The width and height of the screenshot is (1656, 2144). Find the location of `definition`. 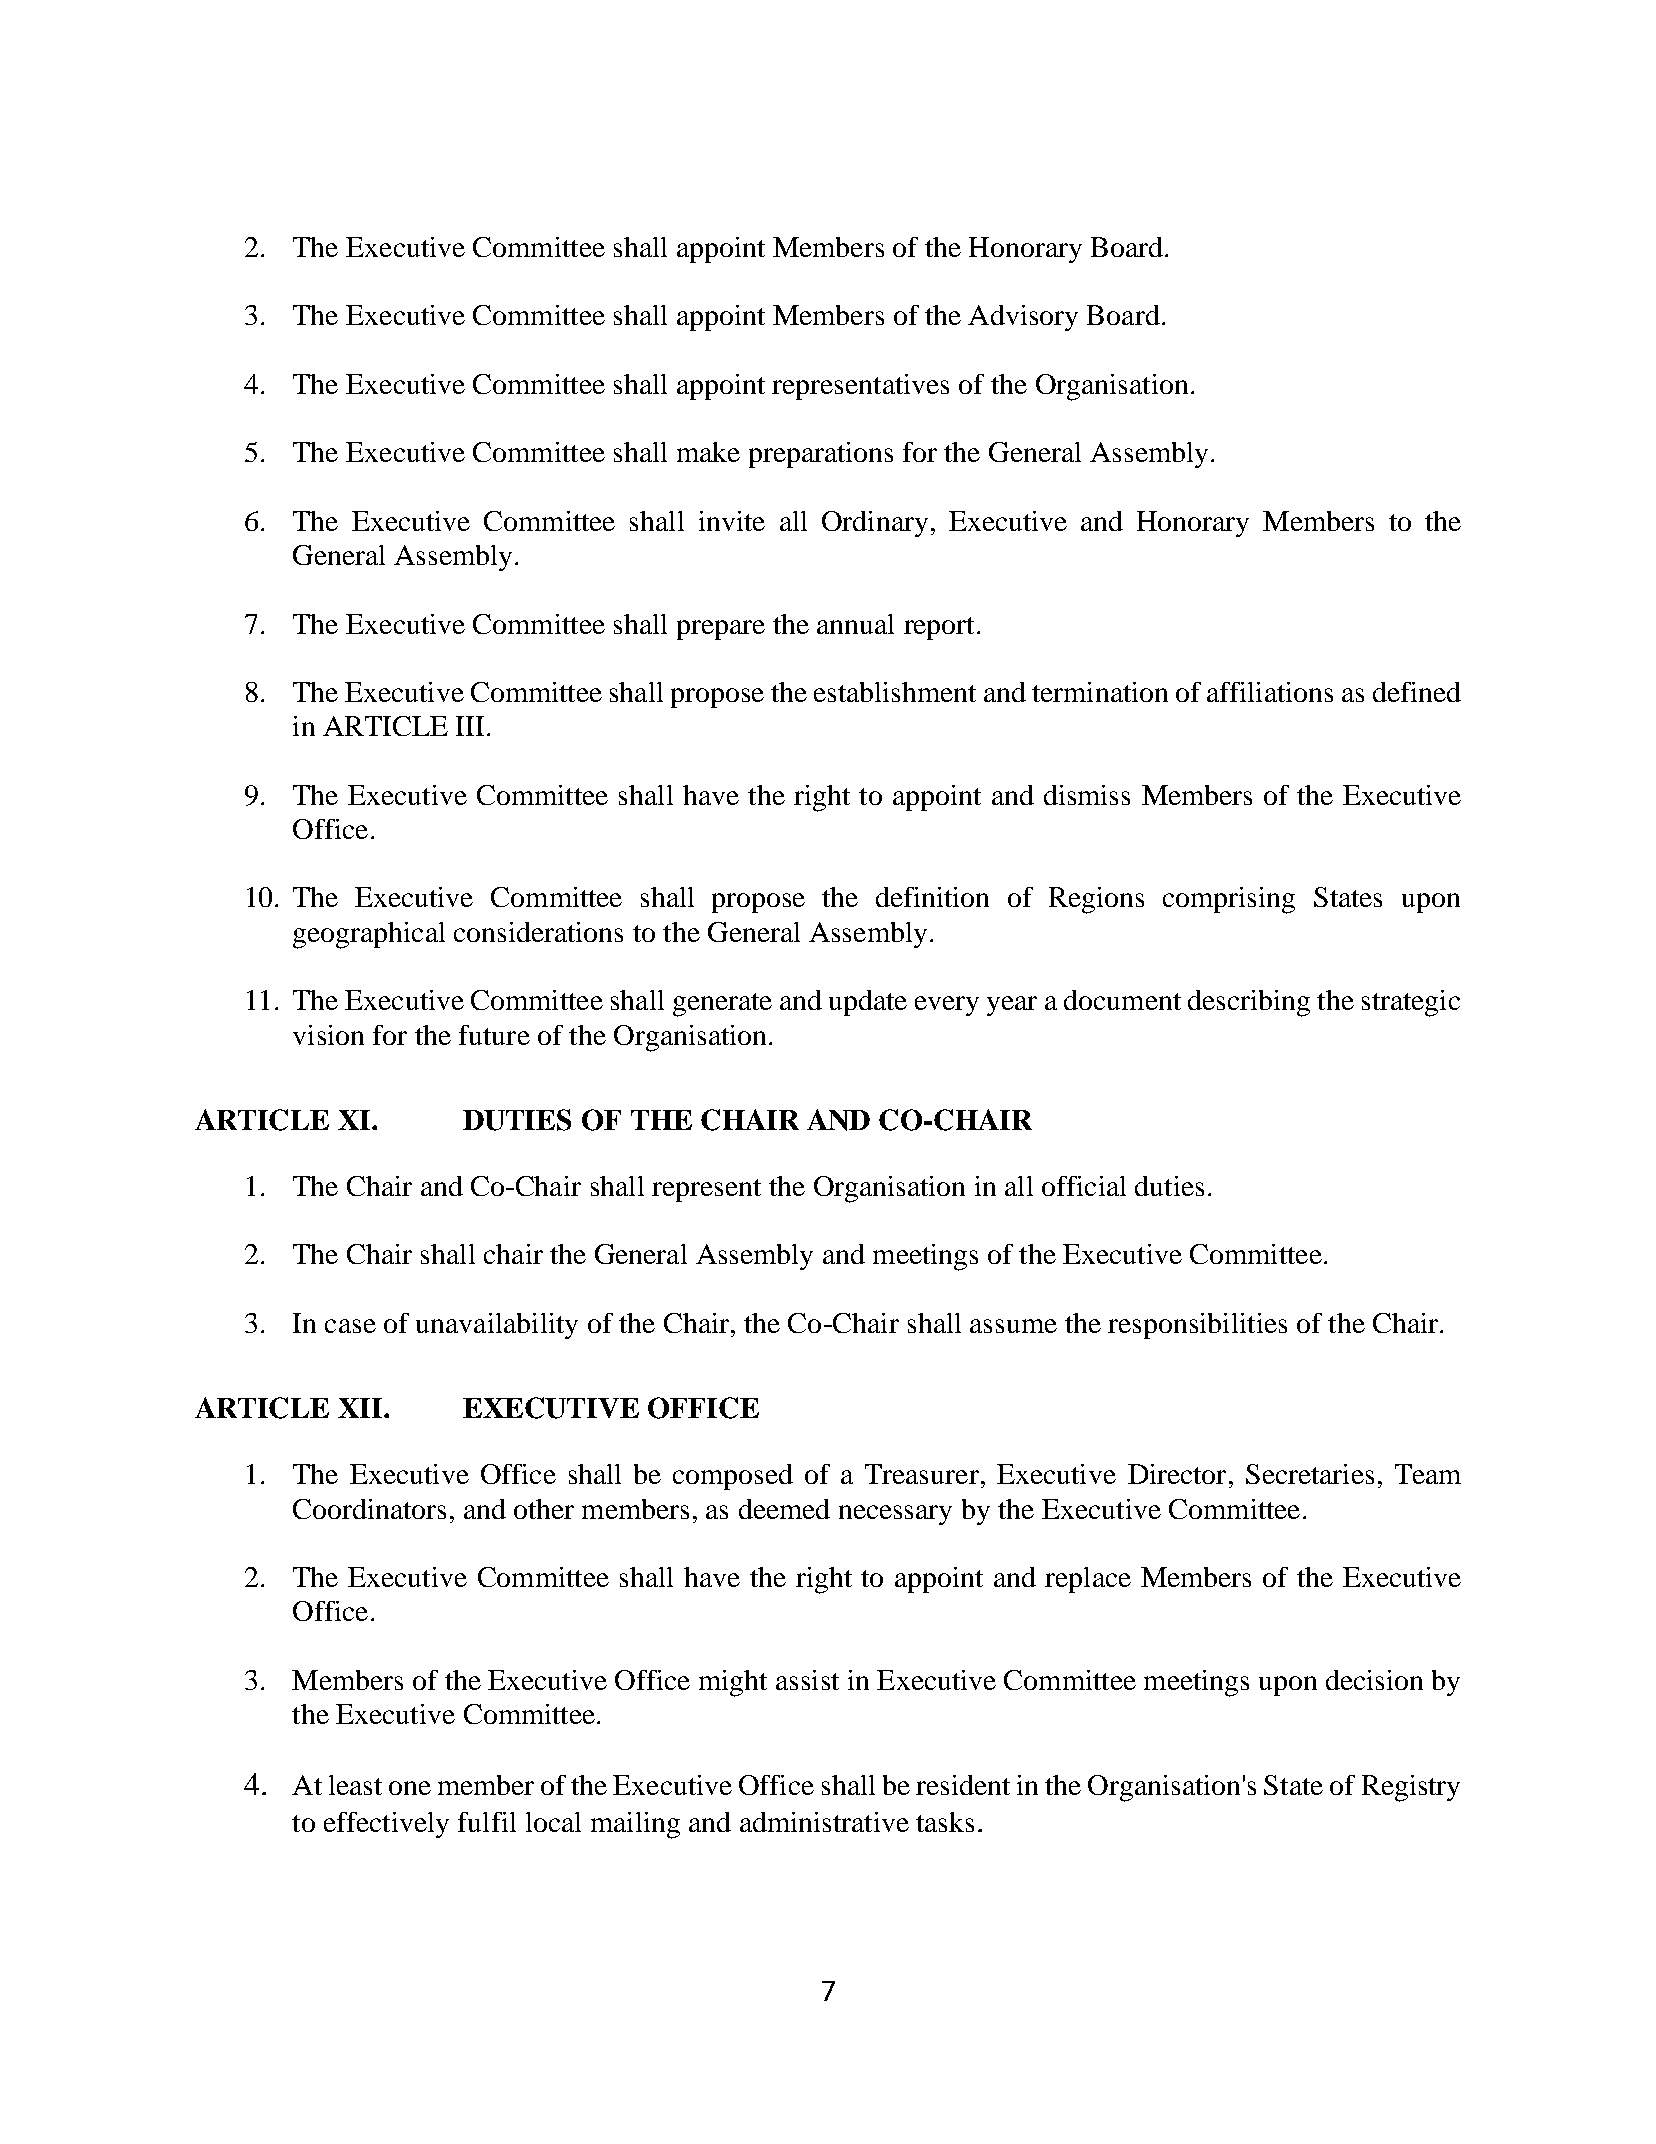

definition is located at coordinates (932, 897).
